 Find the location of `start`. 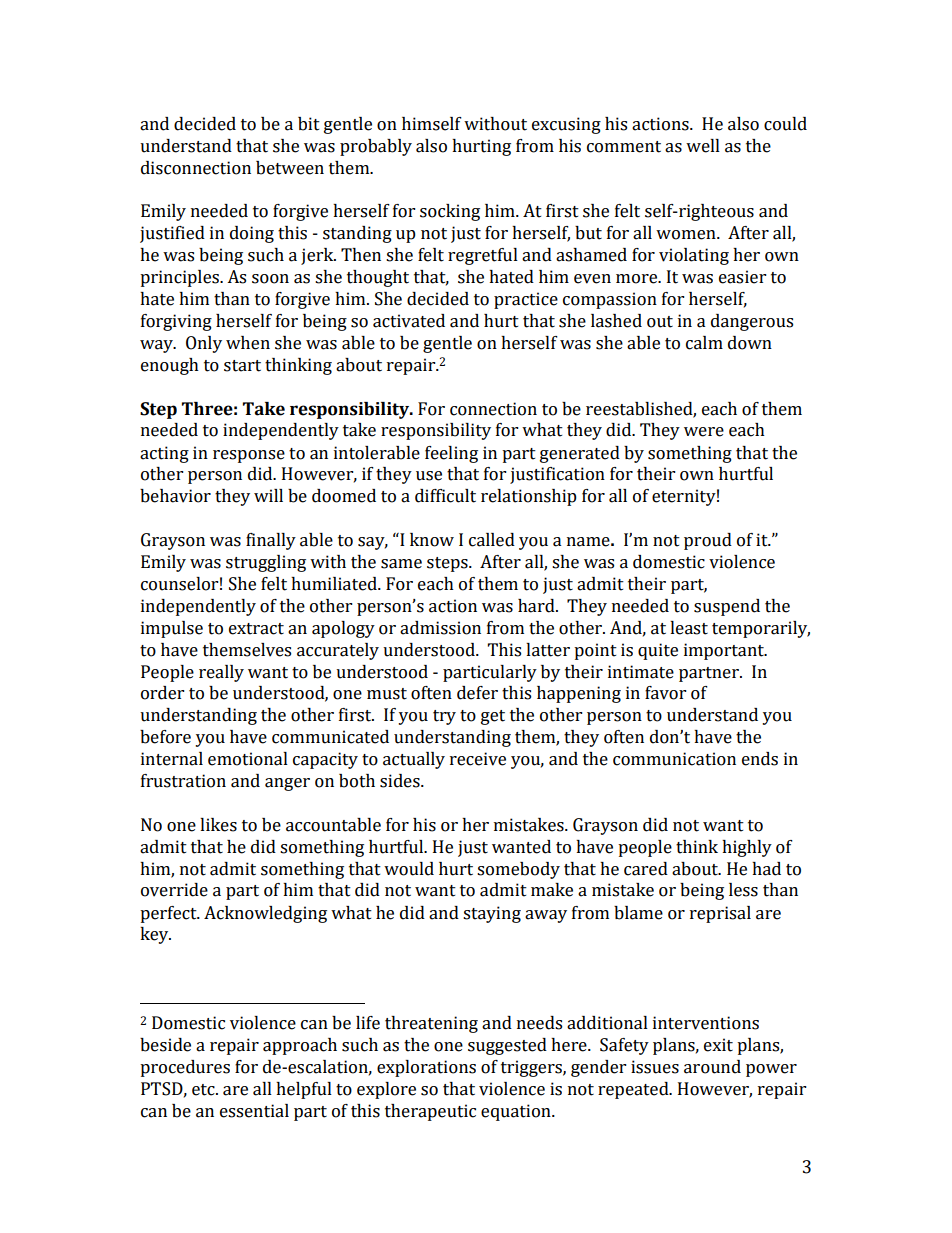

start is located at coordinates (242, 366).
